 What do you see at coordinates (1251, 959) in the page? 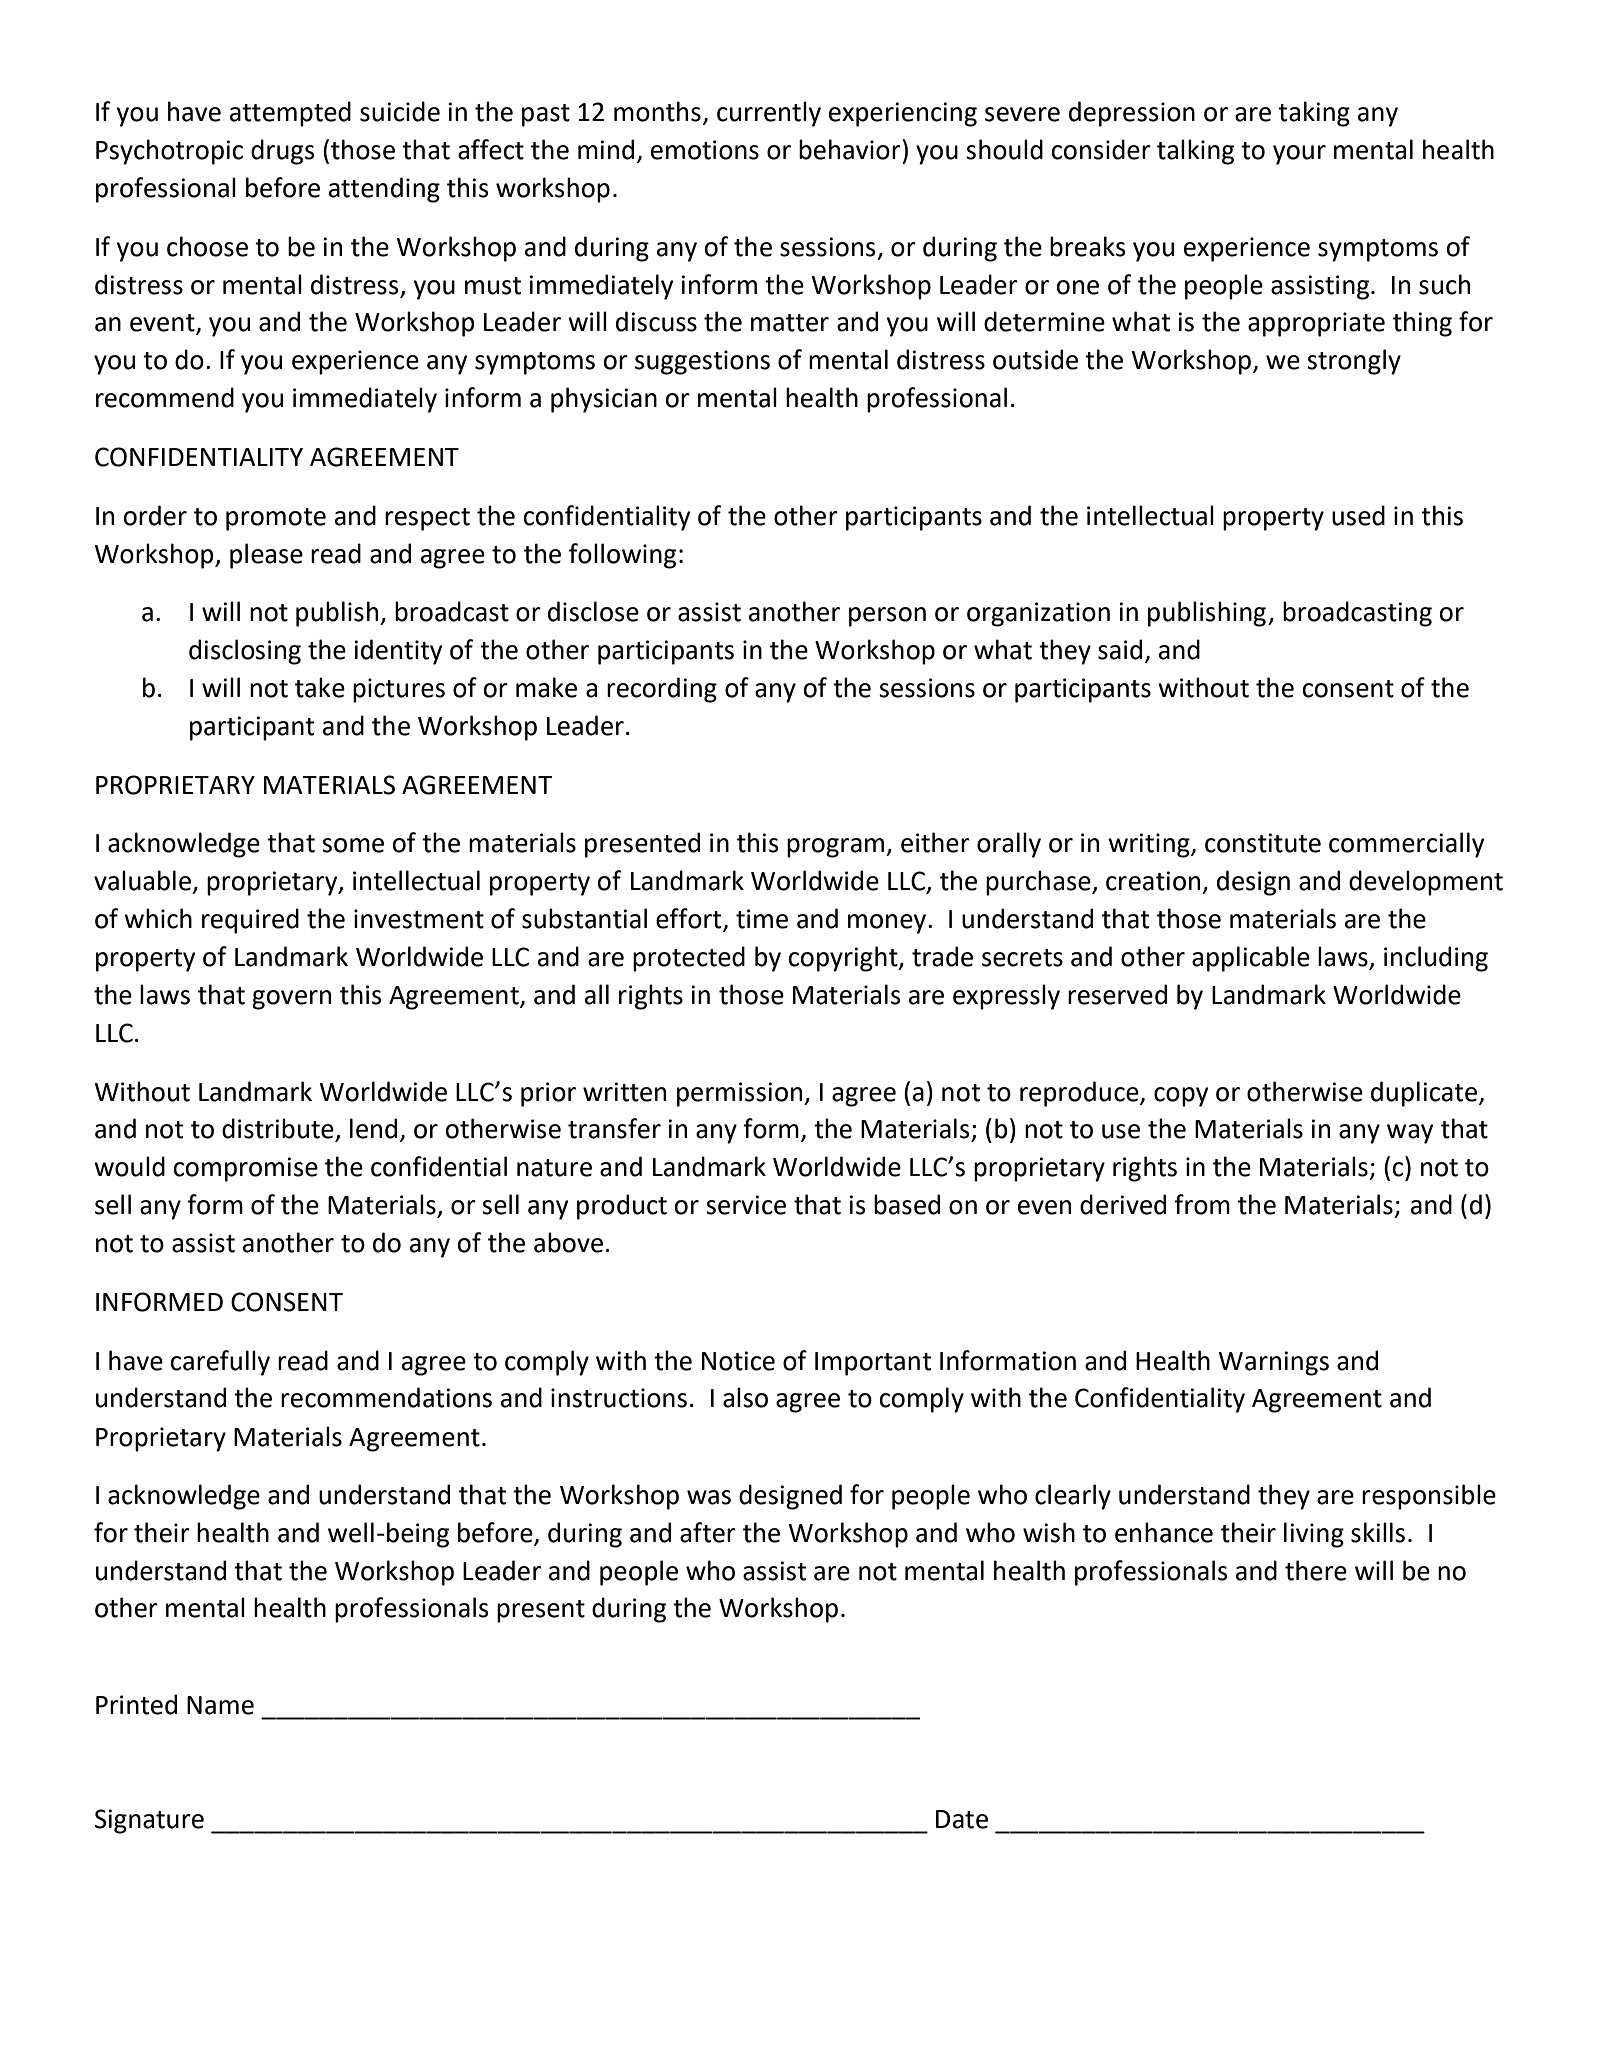
I see `applicable` at bounding box center [1251, 959].
